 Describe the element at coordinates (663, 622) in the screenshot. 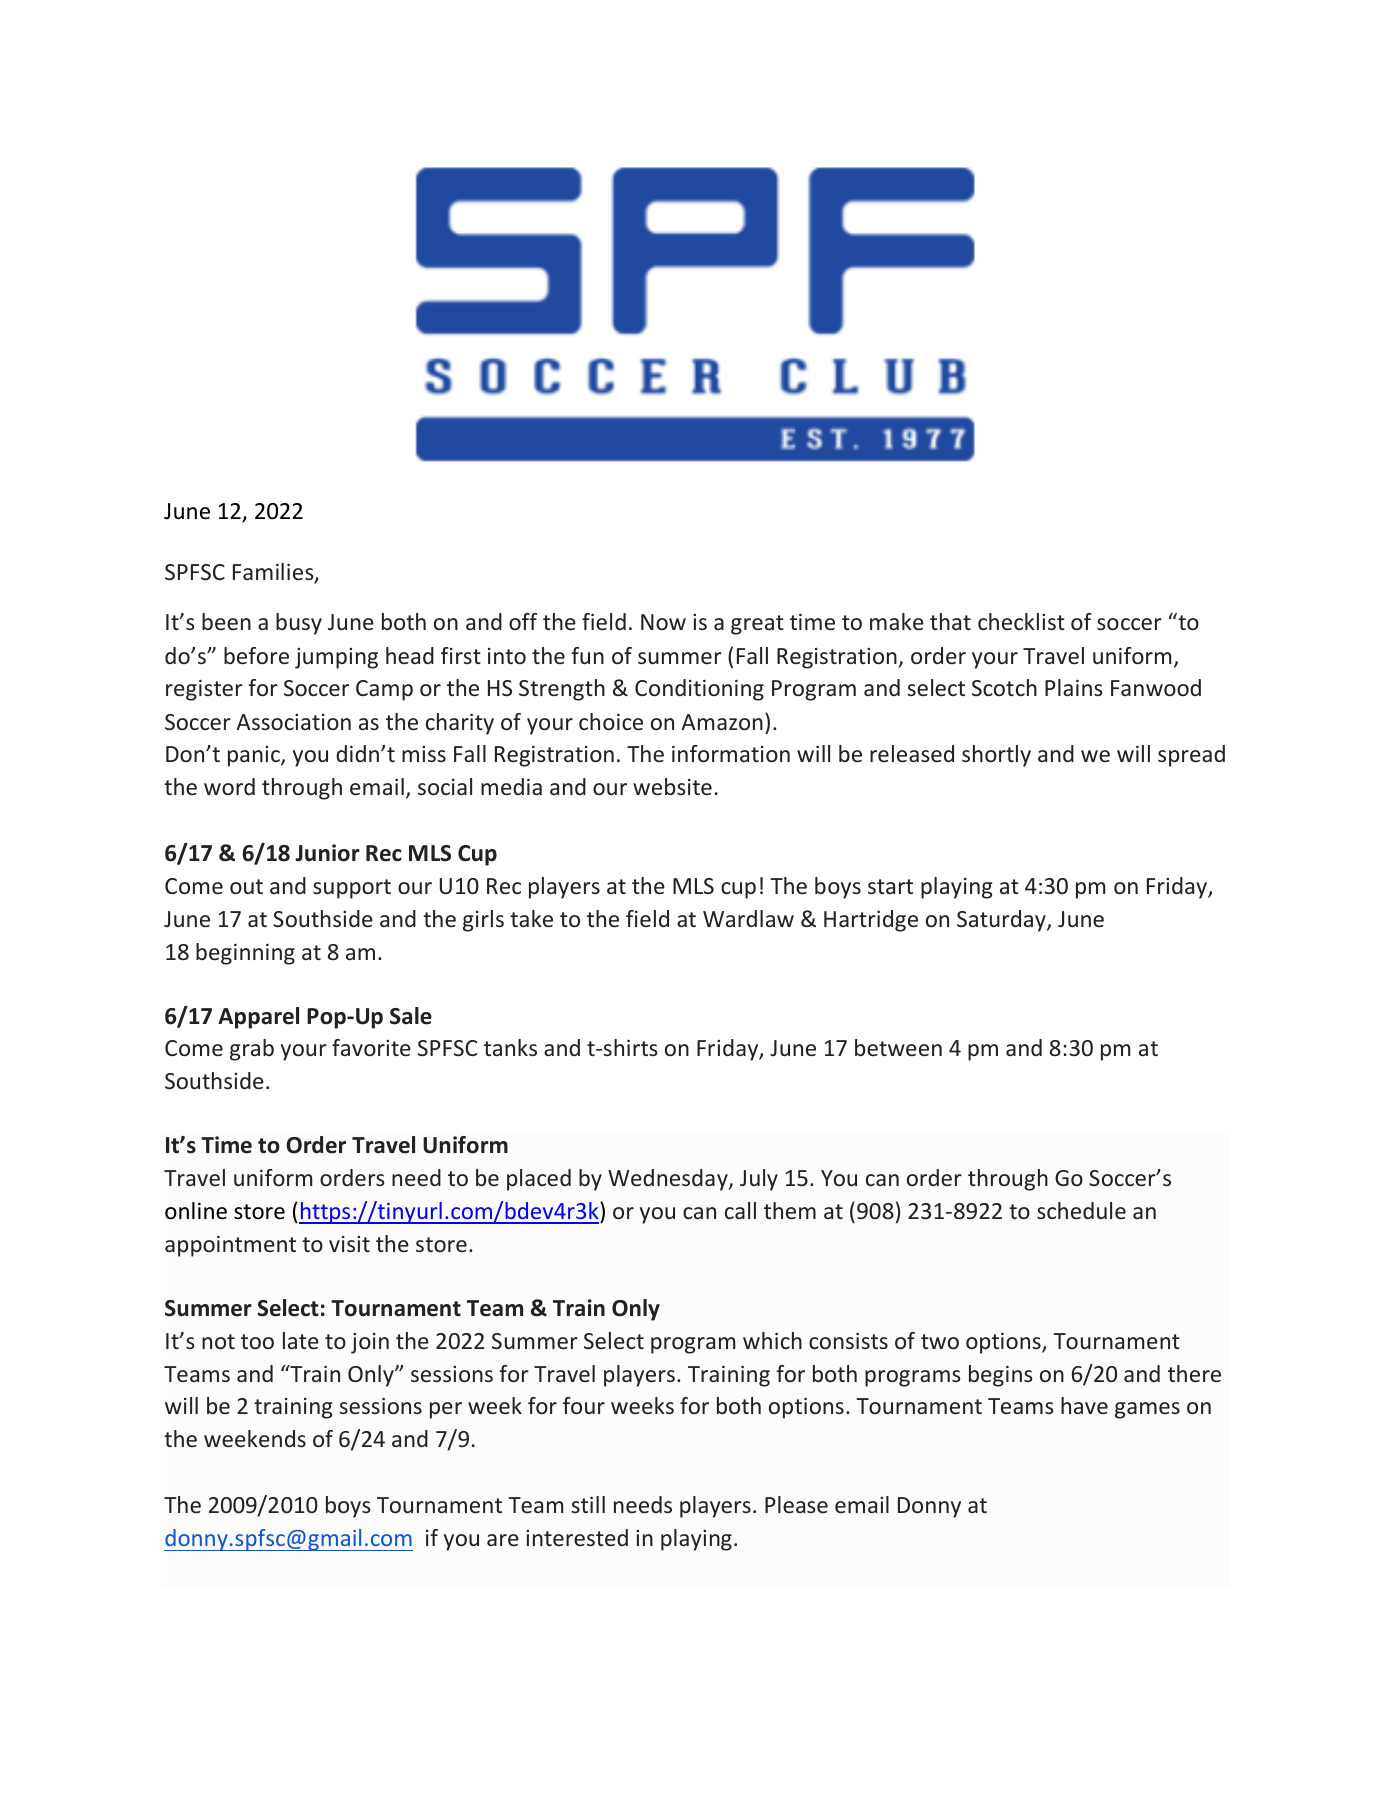

I see `Now` at that location.
